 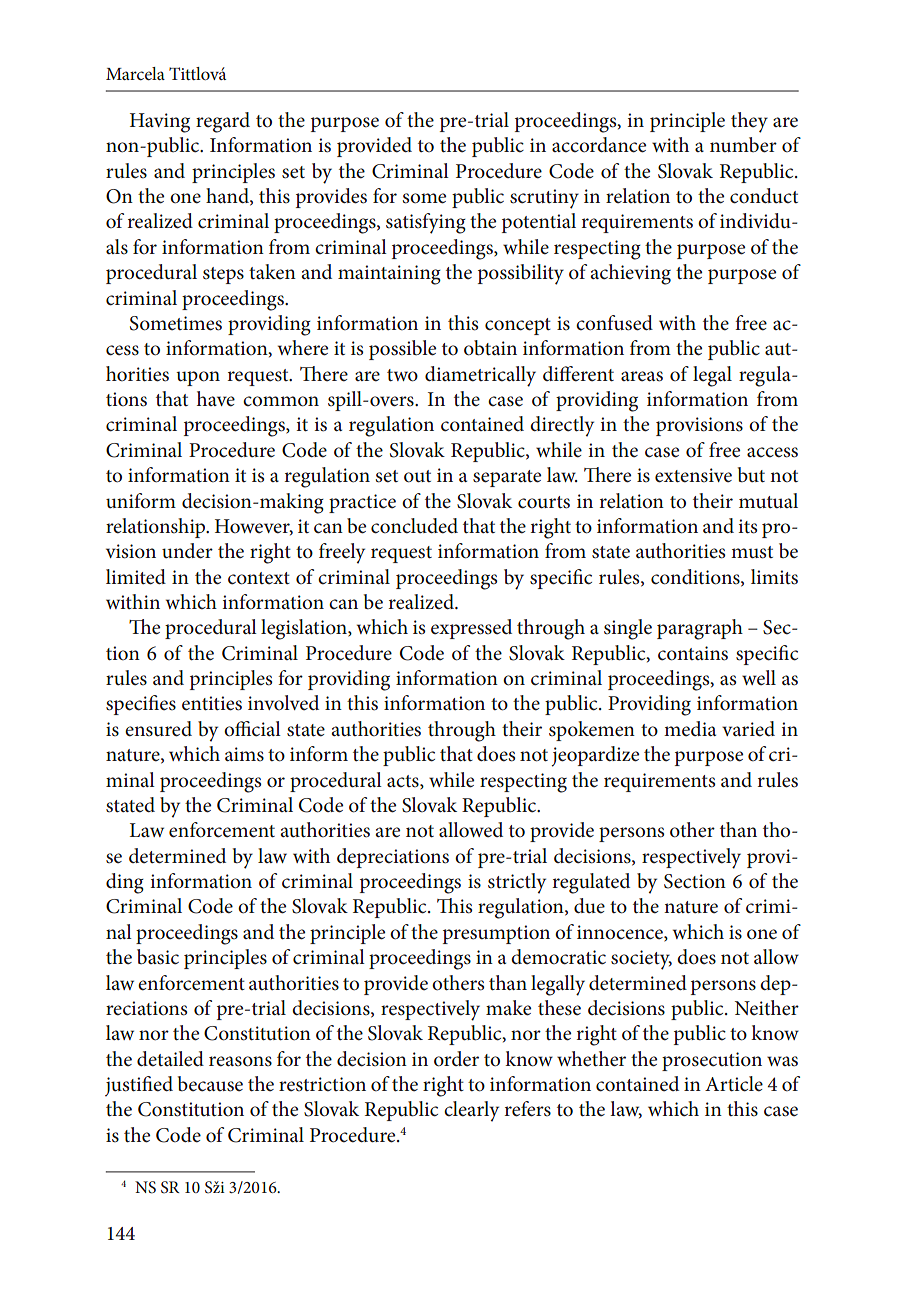 I want to click on order, so click(x=456, y=1059).
